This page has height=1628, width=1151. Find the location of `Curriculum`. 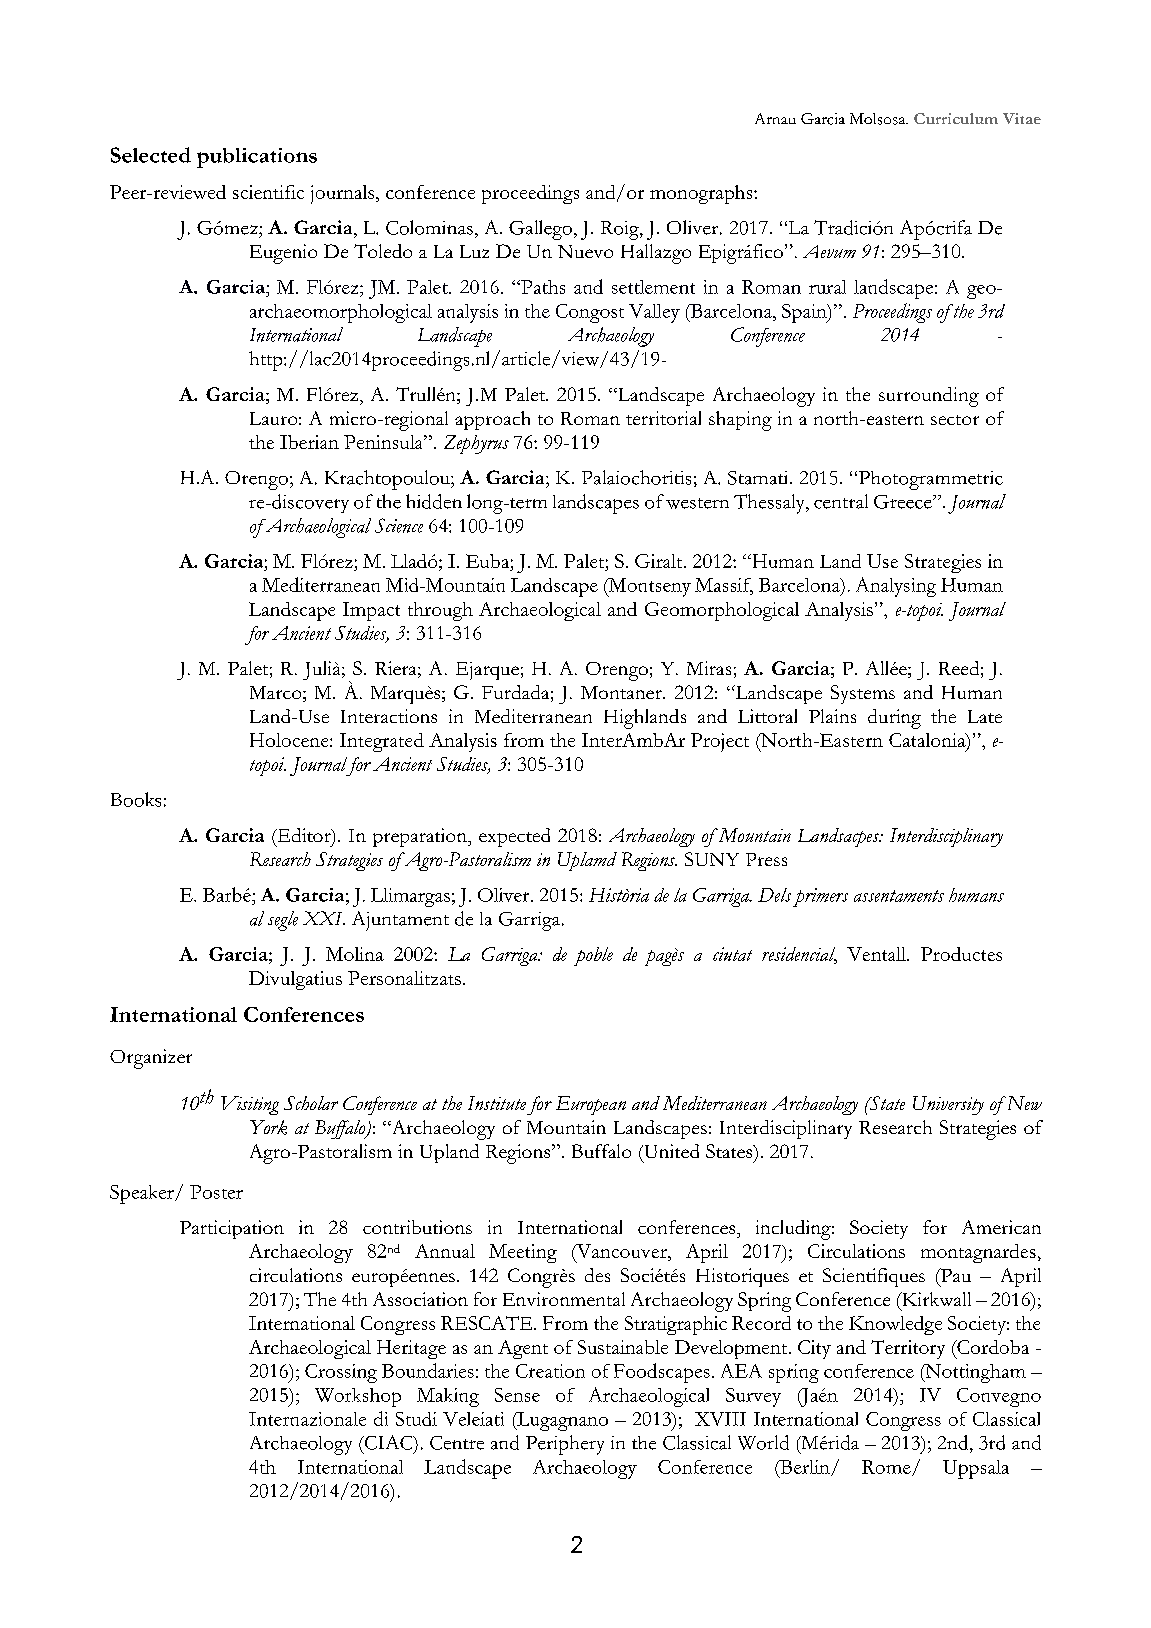

Curriculum is located at coordinates (956, 118).
